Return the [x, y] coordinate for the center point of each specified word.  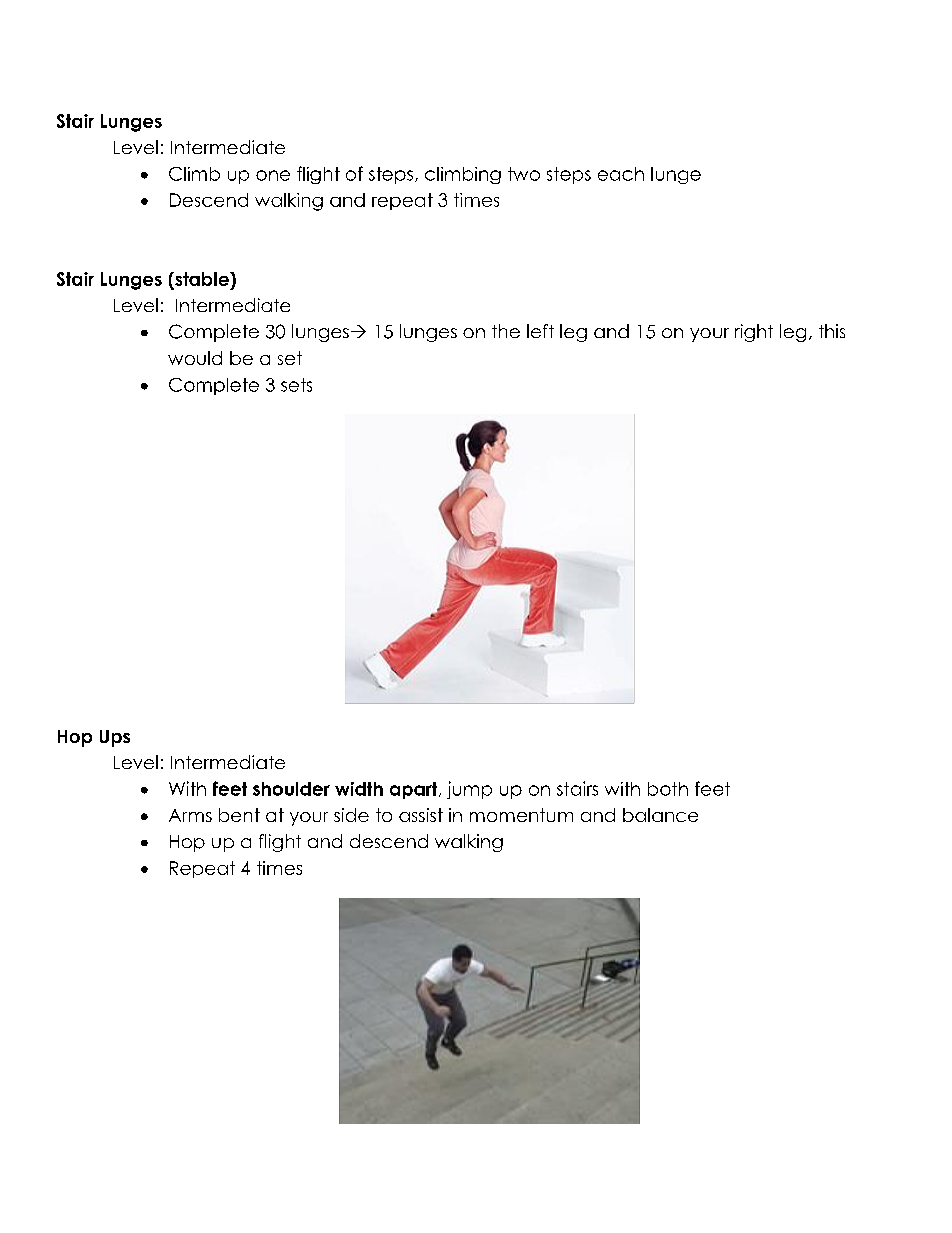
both [668, 789]
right [754, 333]
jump [469, 790]
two [524, 174]
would [195, 358]
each [621, 174]
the [506, 331]
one [273, 175]
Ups [115, 738]
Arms [190, 815]
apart [415, 790]
